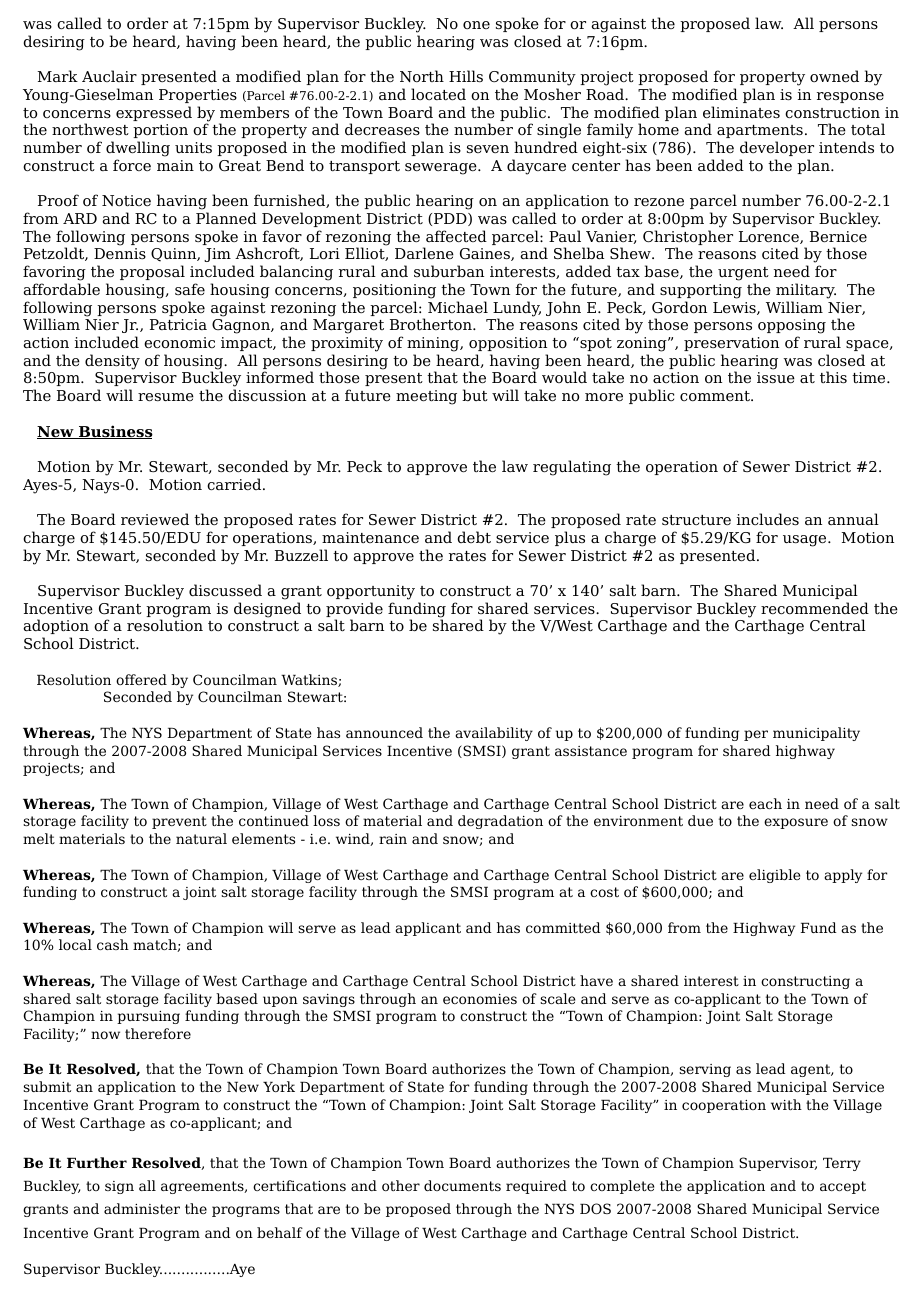  What do you see at coordinates (741, 112) in the document?
I see `eliminates` at bounding box center [741, 112].
